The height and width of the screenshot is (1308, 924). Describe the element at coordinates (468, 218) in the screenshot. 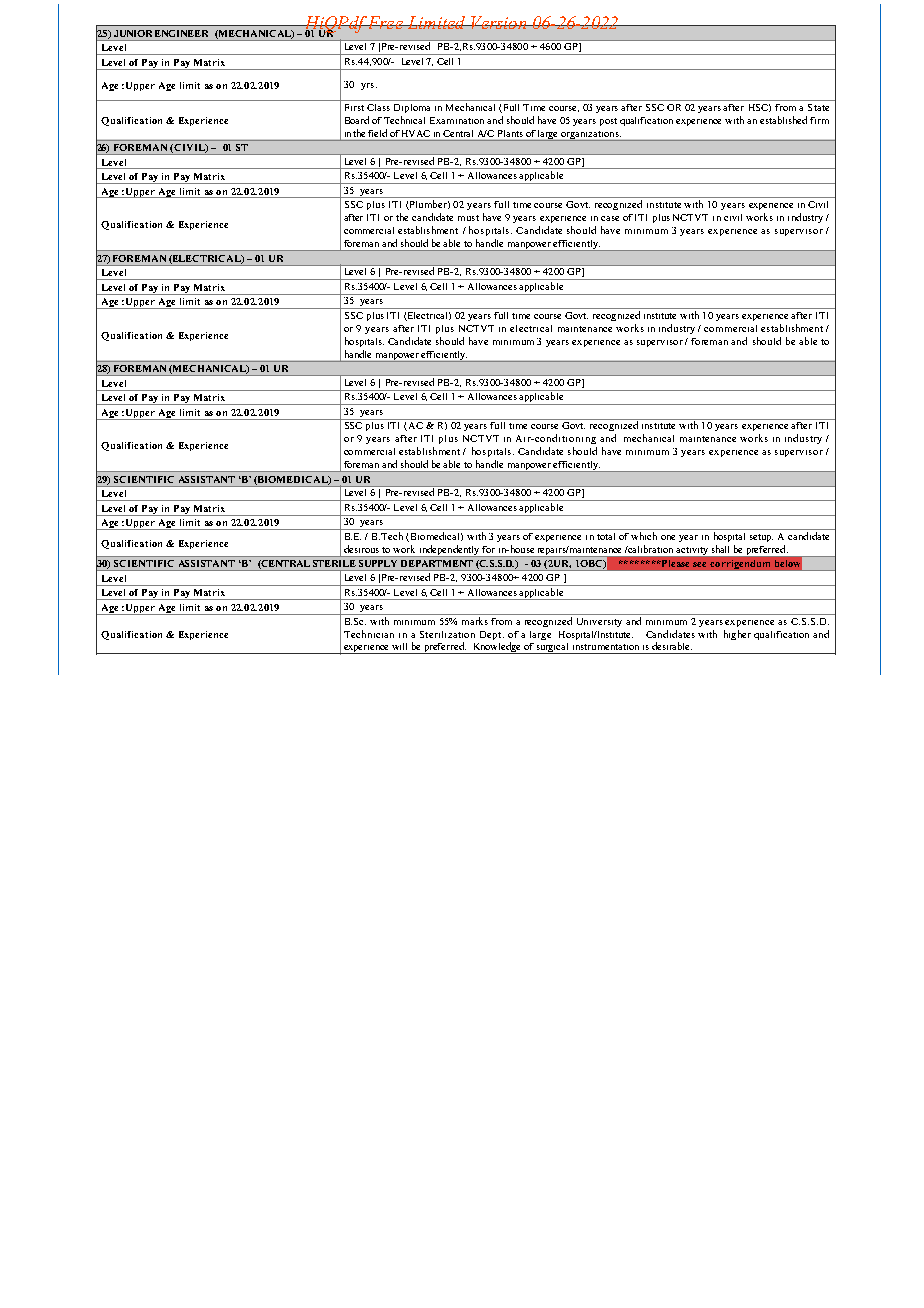

I see `must` at that location.
